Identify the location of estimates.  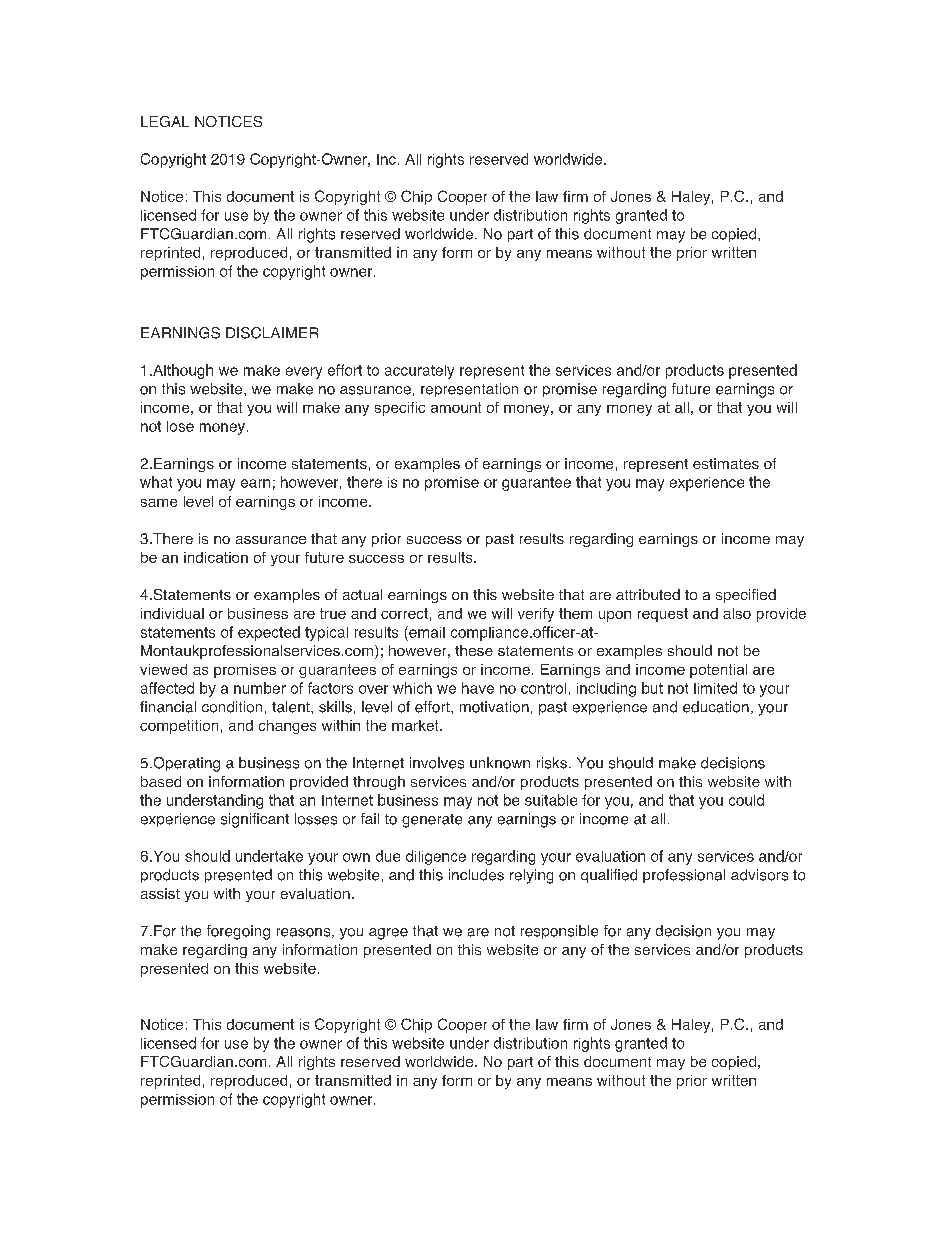
(726, 463).
